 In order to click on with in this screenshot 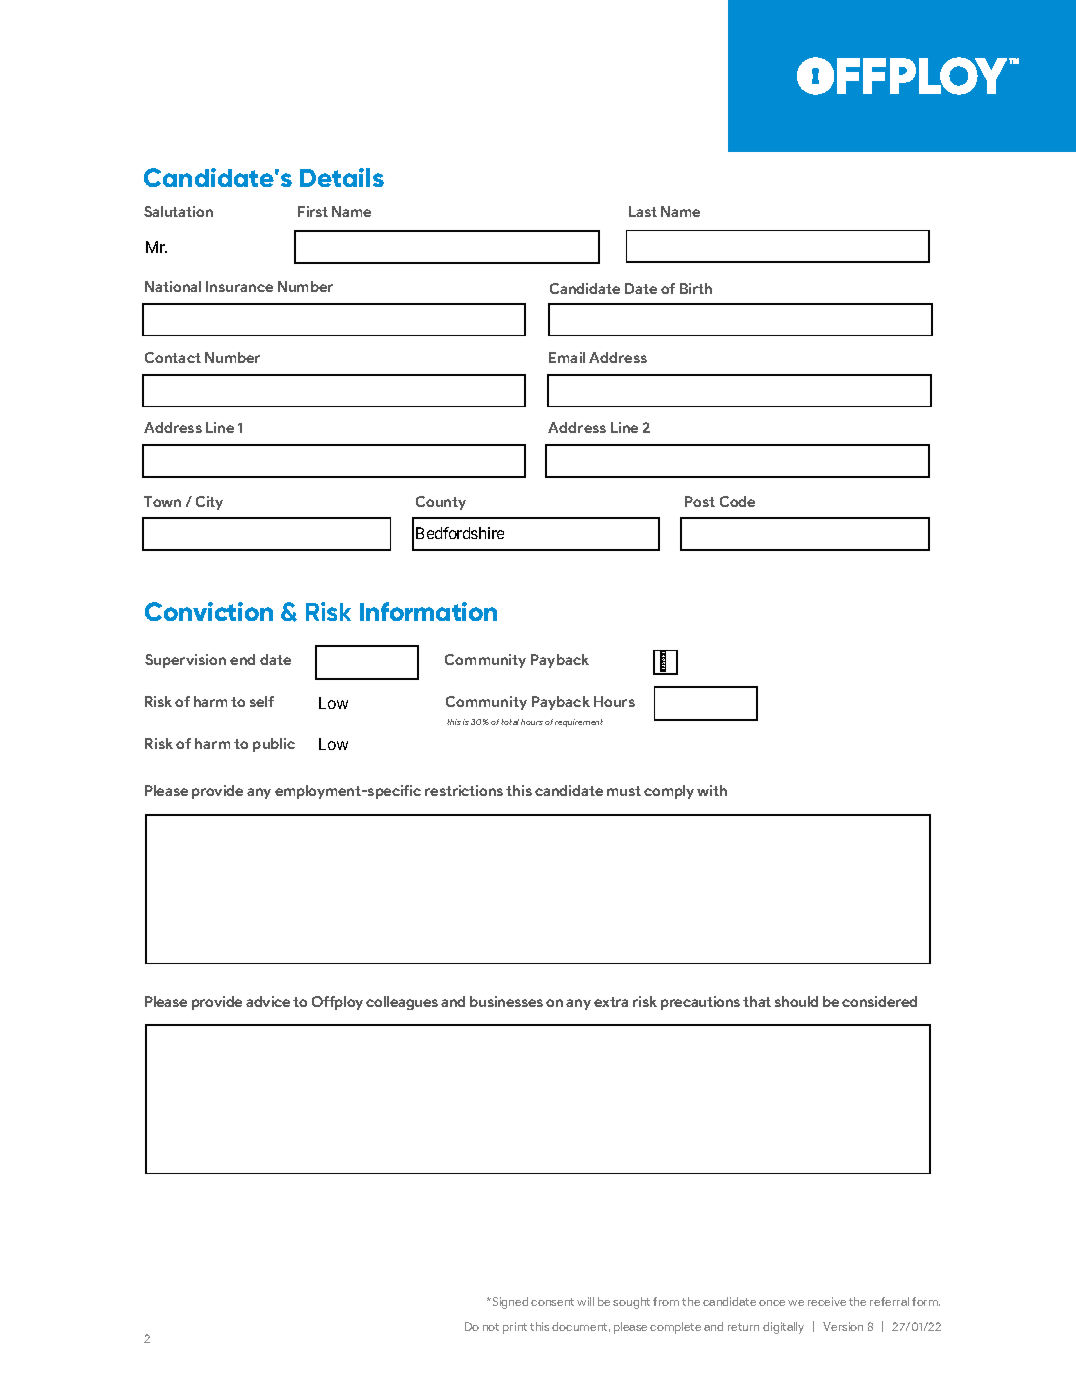, I will do `click(712, 790)`.
